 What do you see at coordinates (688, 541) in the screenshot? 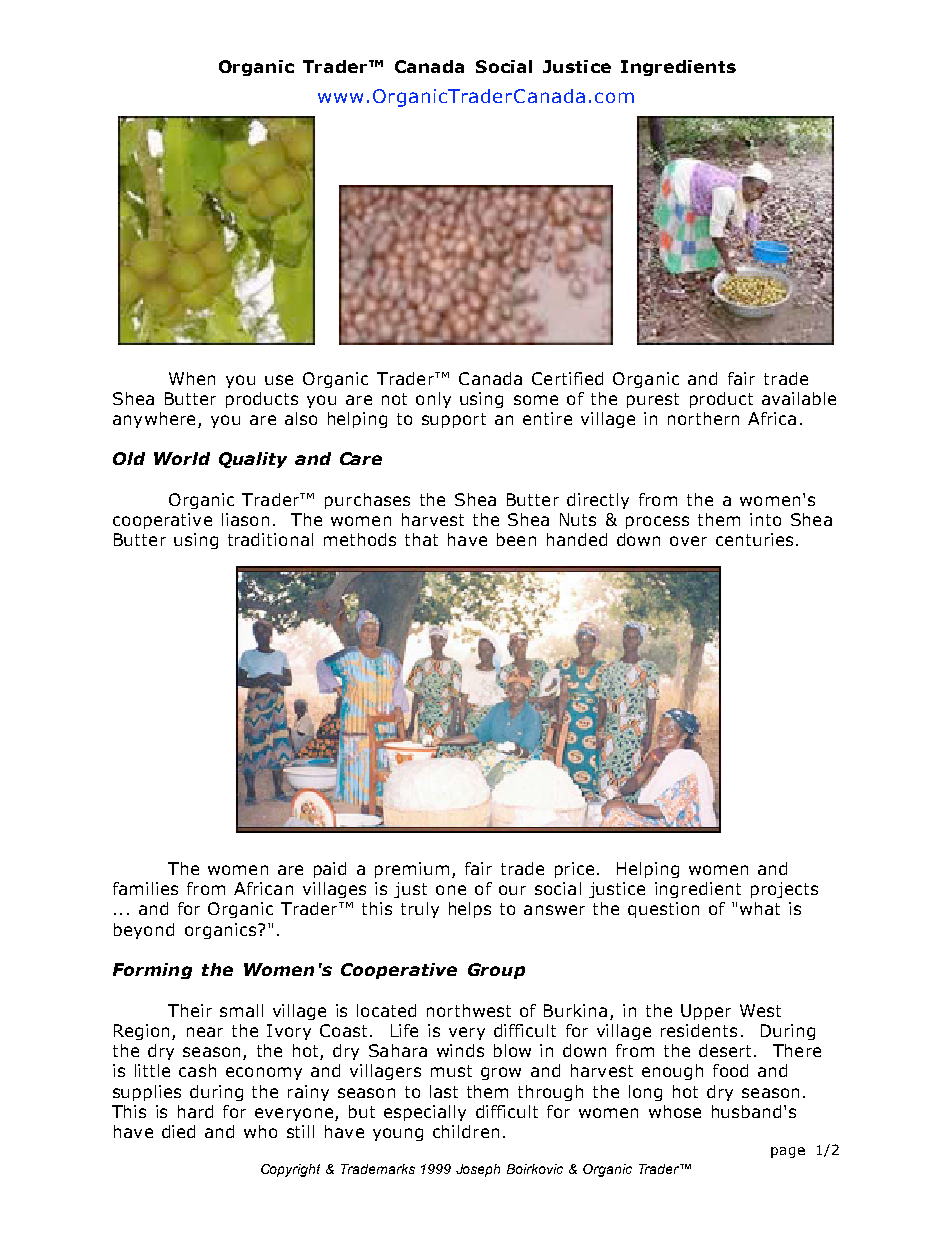
I see `over` at bounding box center [688, 541].
